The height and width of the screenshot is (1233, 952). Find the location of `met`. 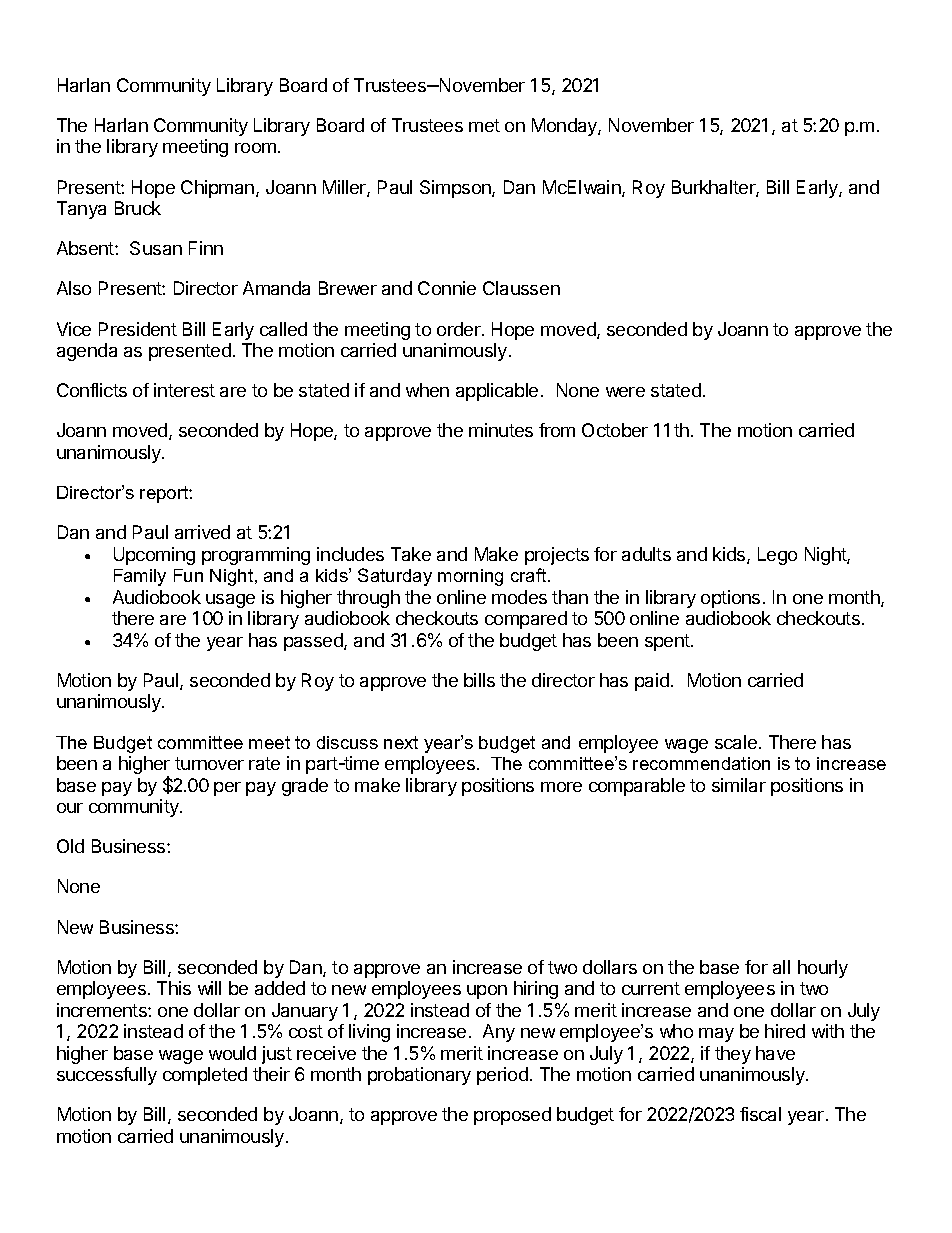

met is located at coordinates (484, 125).
